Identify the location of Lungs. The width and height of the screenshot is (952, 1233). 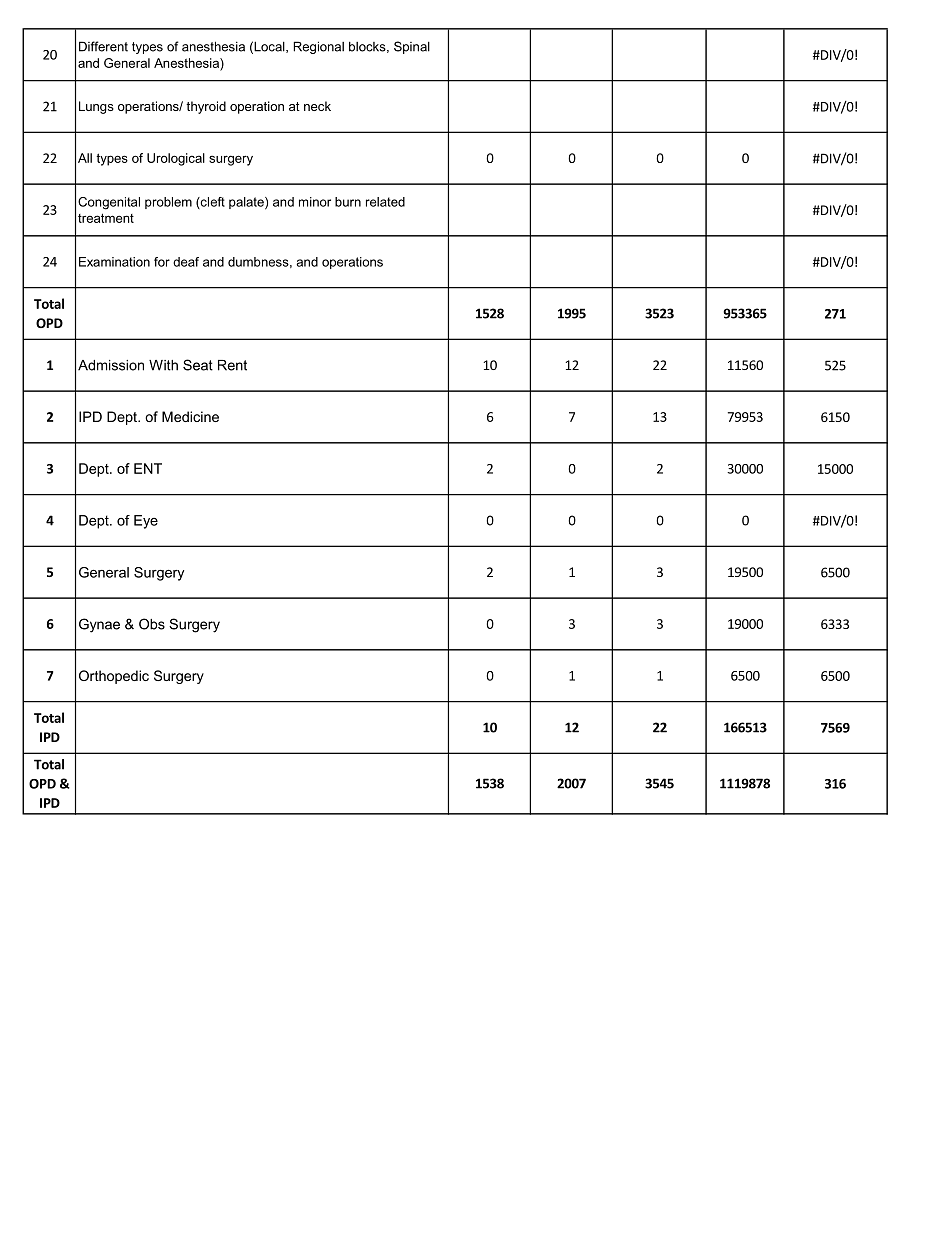
(96, 107).
